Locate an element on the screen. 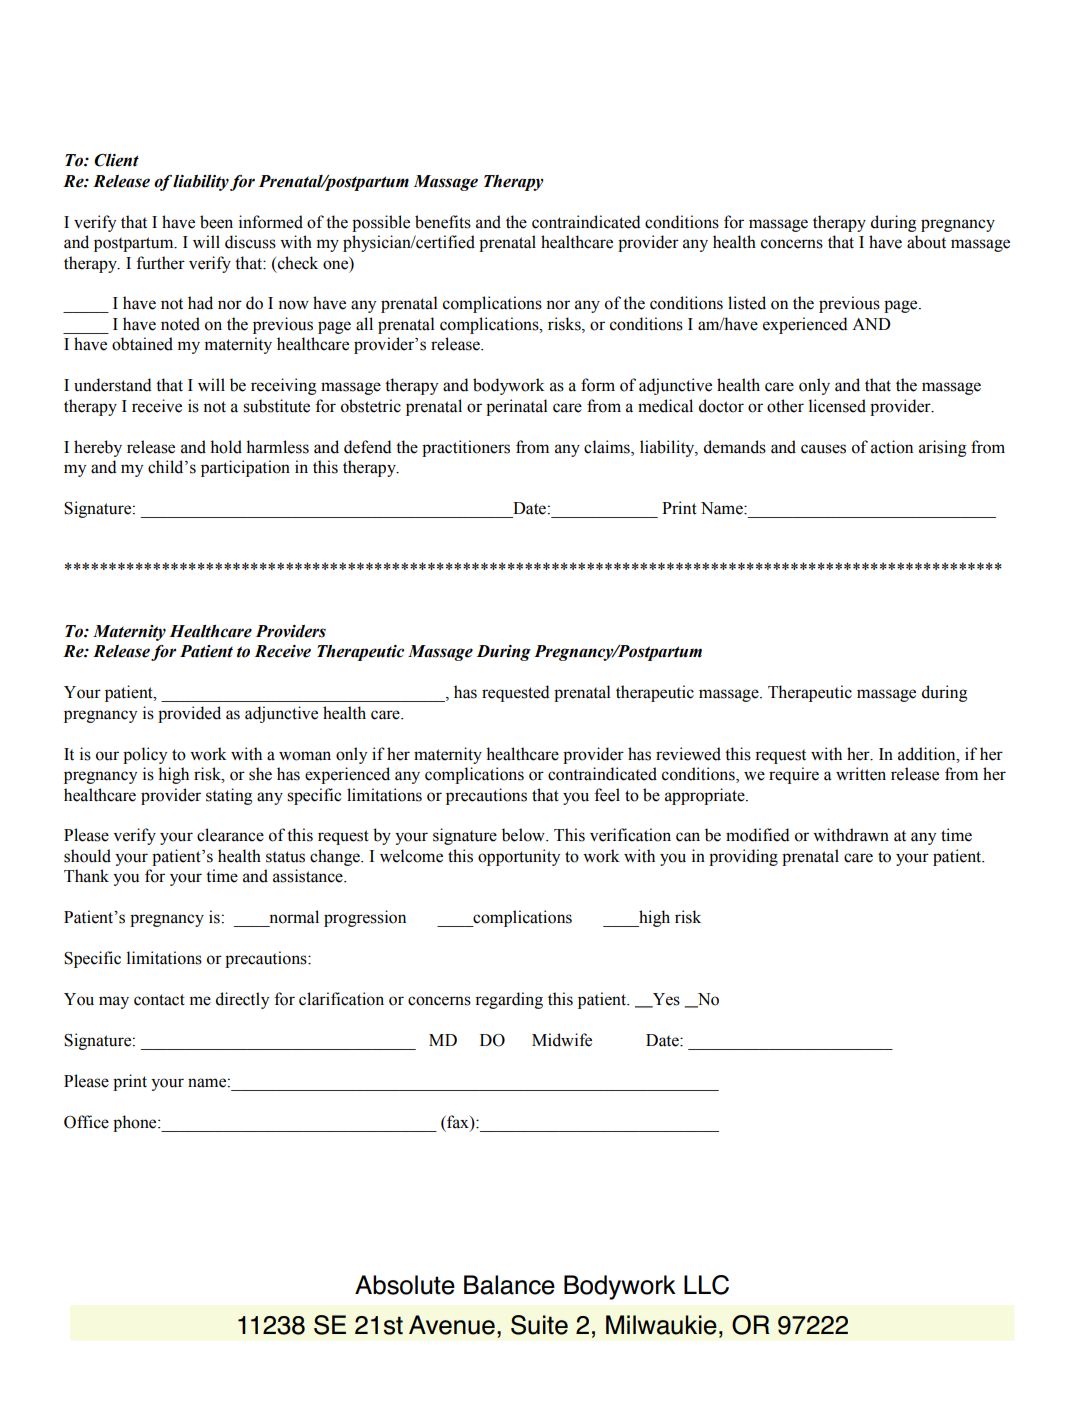 Image resolution: width=1084 pixels, height=1403 pixels. modified is located at coordinates (758, 835).
